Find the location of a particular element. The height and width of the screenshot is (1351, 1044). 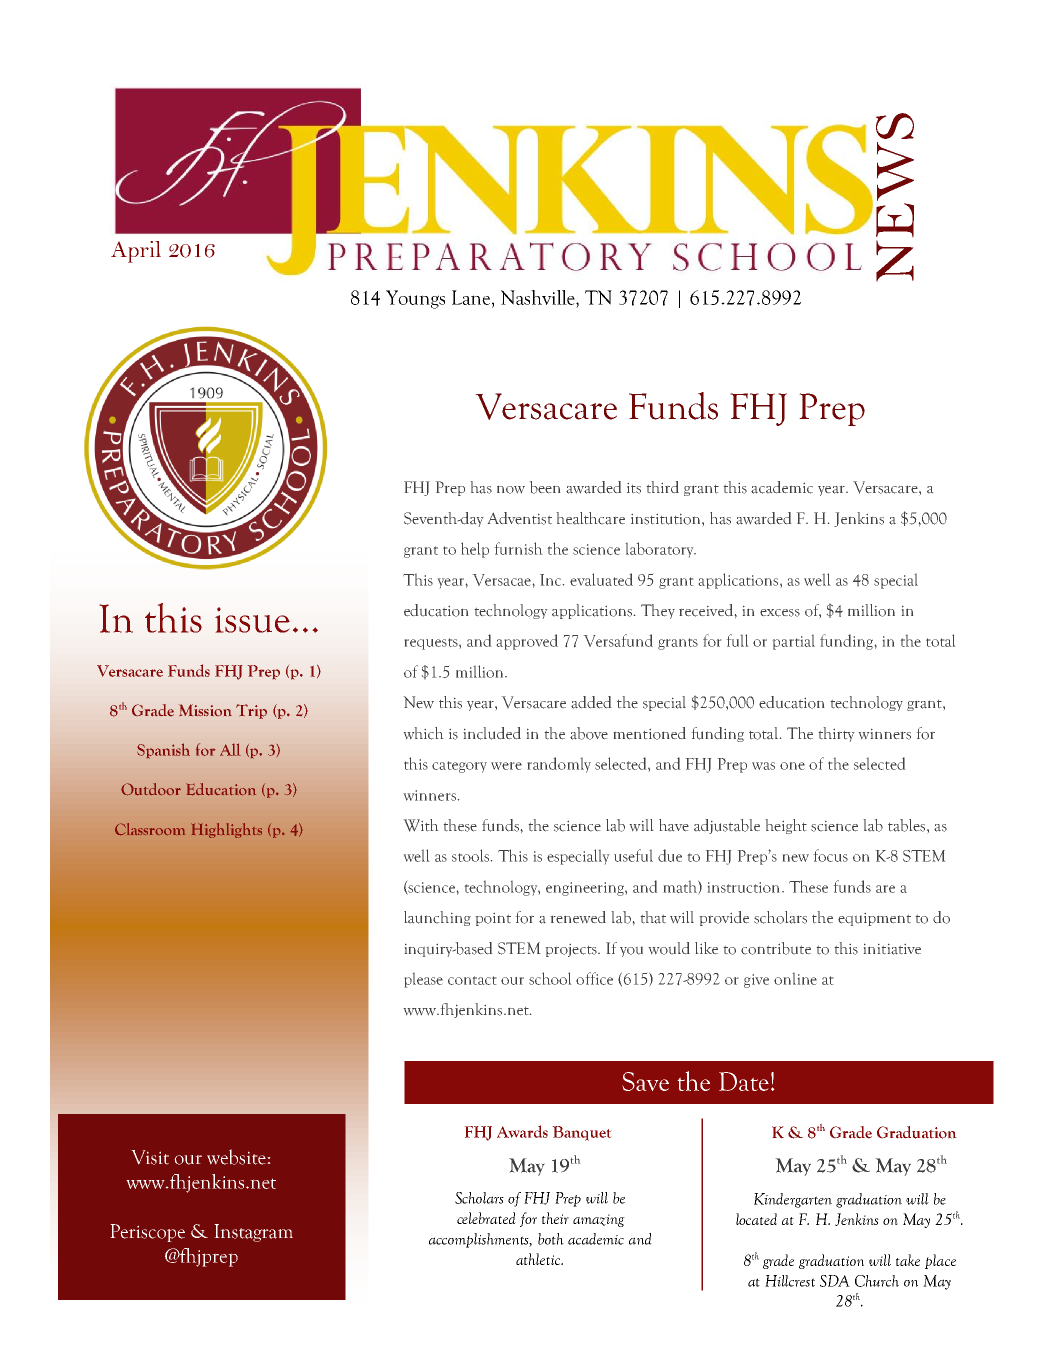

equipment is located at coordinates (874, 919).
